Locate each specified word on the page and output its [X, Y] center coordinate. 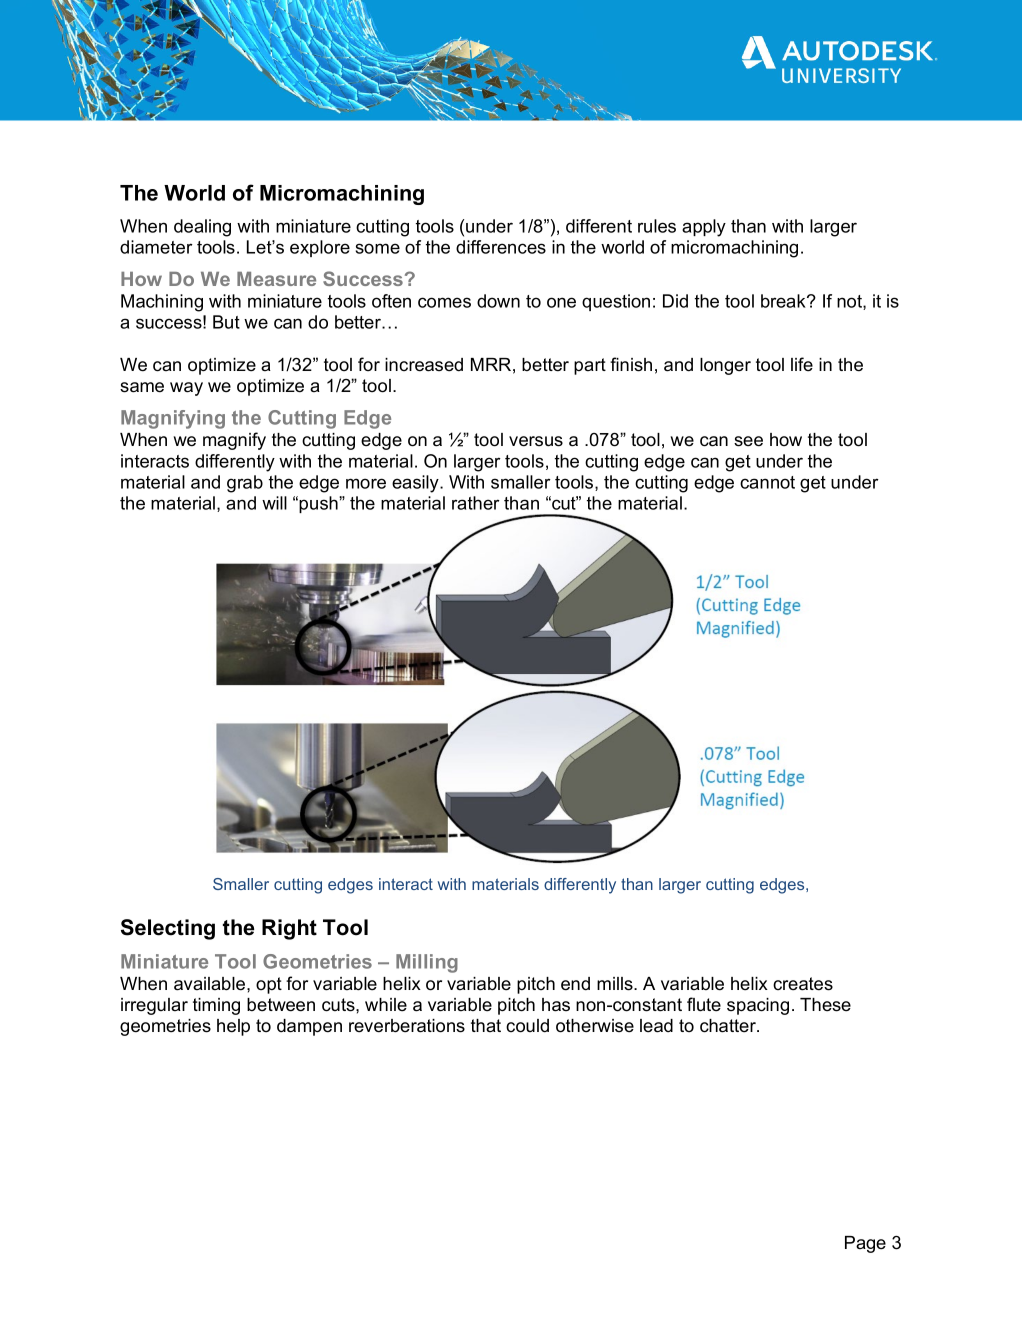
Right [289, 929]
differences [501, 247]
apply [704, 228]
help [233, 1027]
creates [803, 984]
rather [476, 503]
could [527, 1026]
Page [865, 1244]
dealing [202, 228]
